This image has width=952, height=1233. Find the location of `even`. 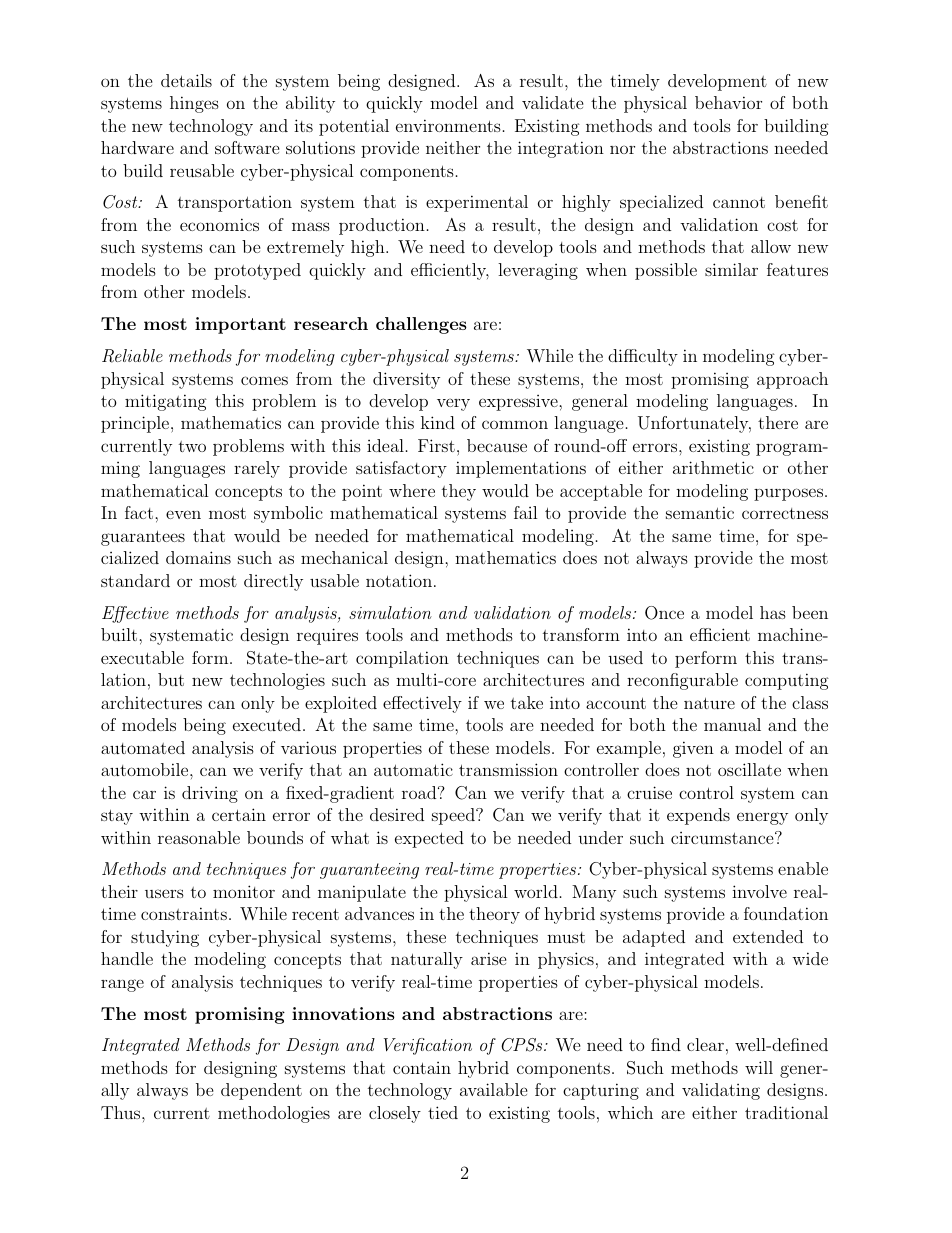

even is located at coordinates (183, 514).
